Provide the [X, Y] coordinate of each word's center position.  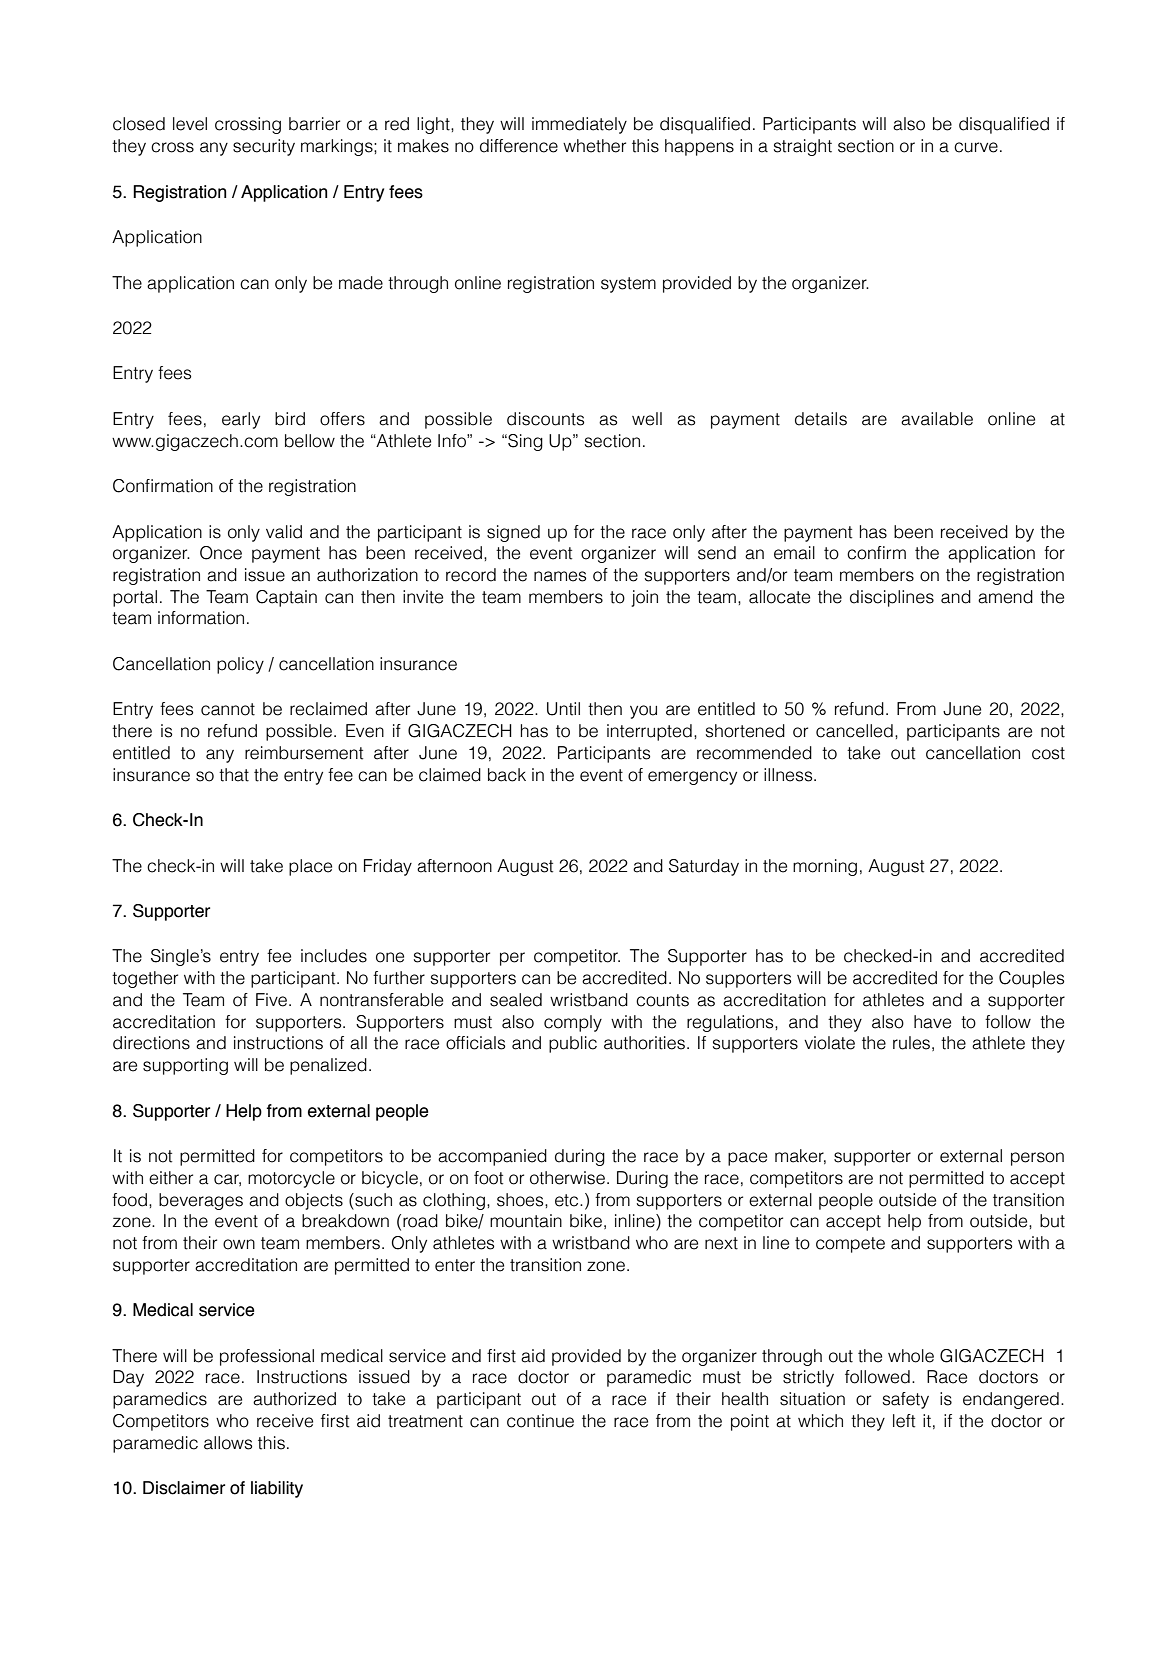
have [932, 1022]
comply [573, 1023]
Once [221, 553]
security [264, 147]
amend [1005, 597]
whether [594, 146]
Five [273, 1000]
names [560, 576]
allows [228, 1443]
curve [976, 147]
